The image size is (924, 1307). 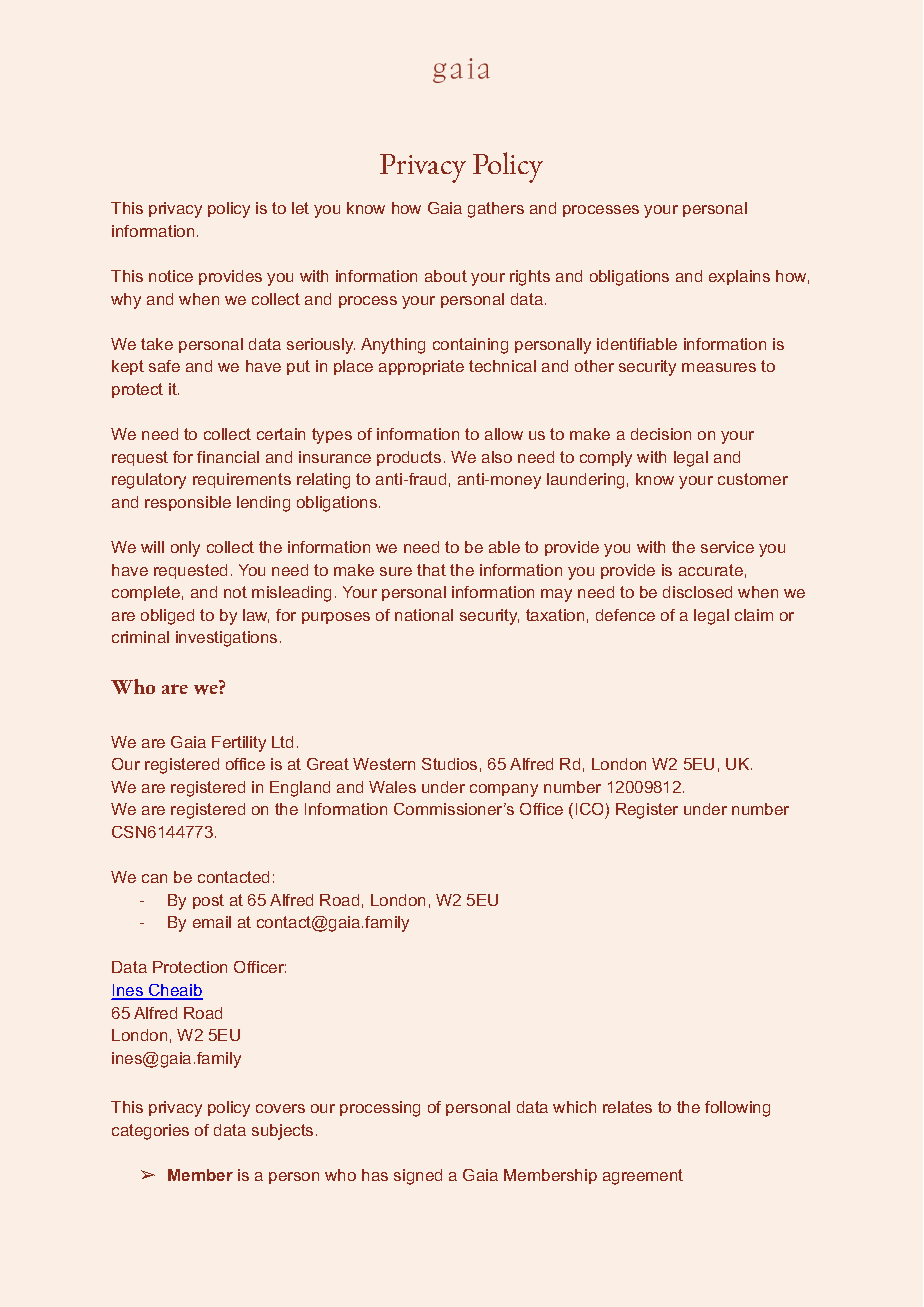 I want to click on Studios, so click(x=449, y=764).
